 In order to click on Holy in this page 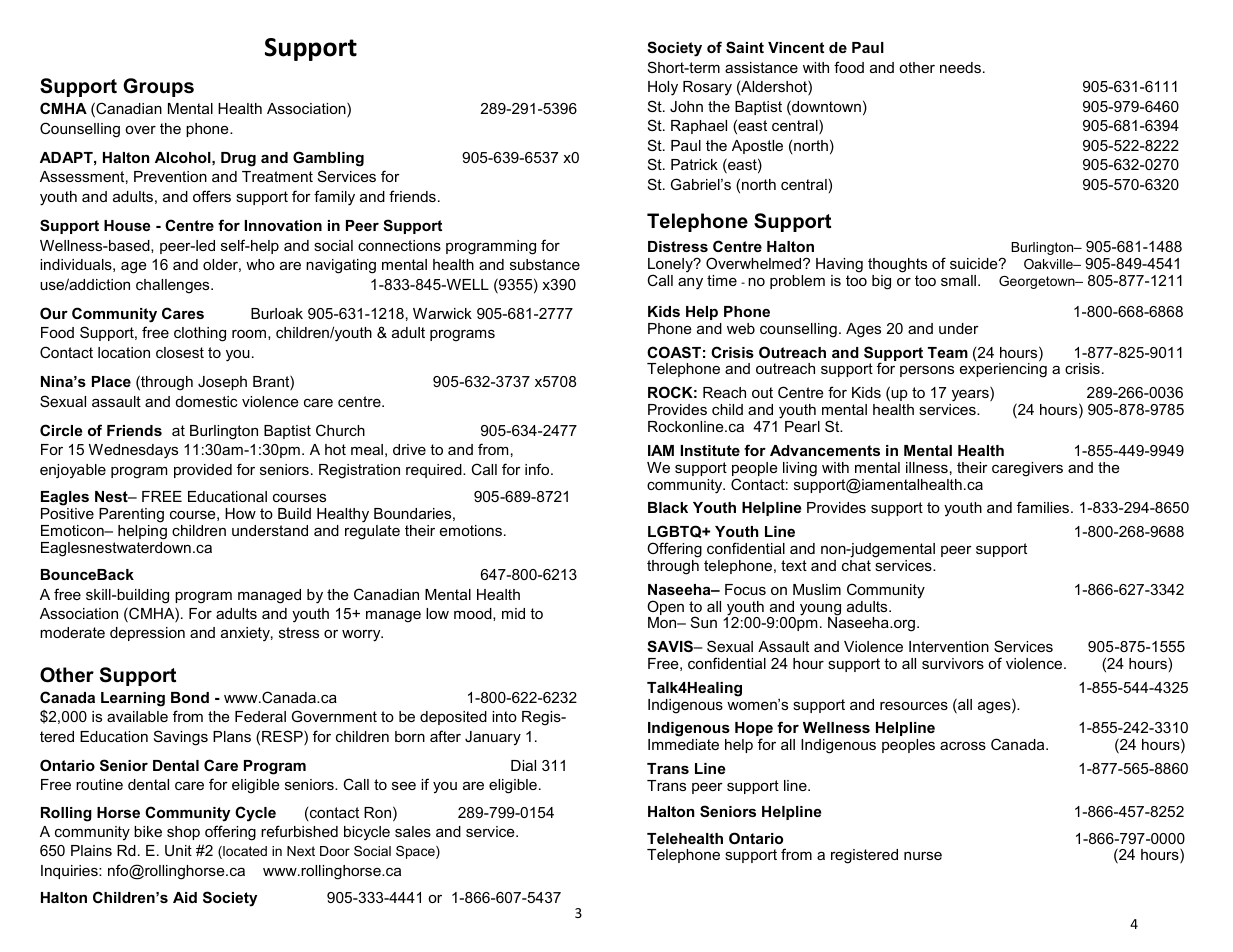, I will do `click(663, 88)`.
